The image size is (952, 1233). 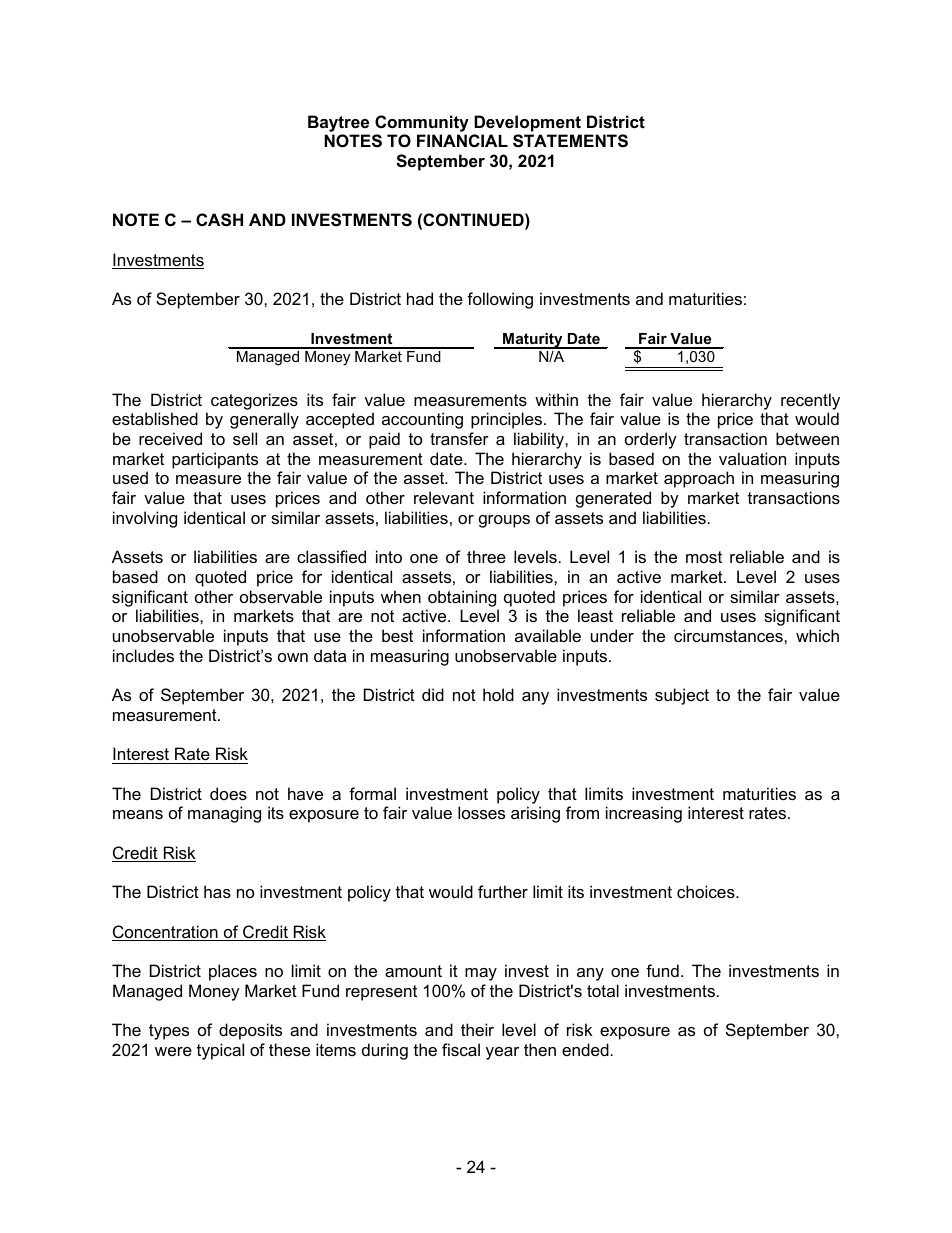 I want to click on most, so click(x=704, y=557).
